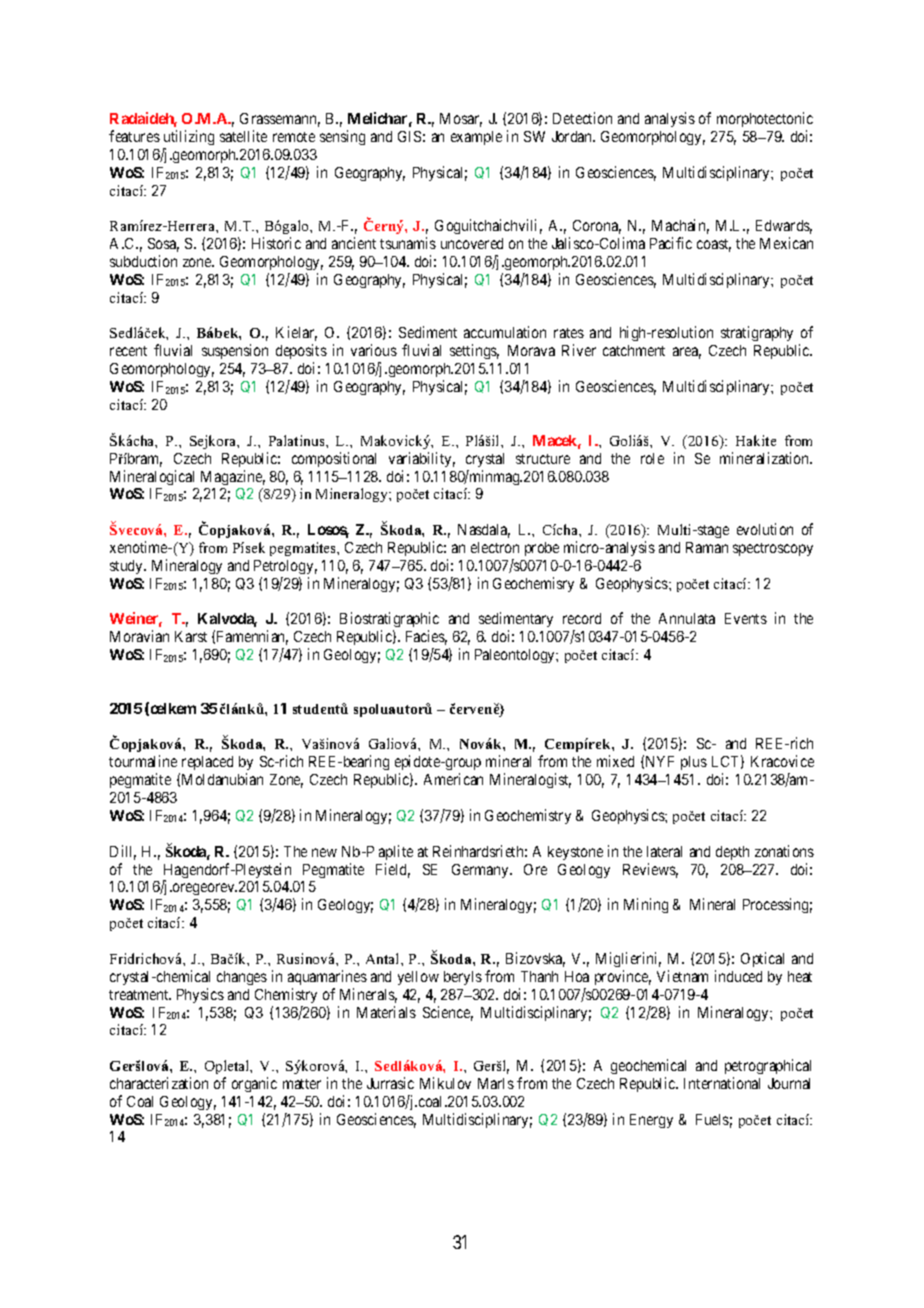 The width and height of the document is (924, 1308). What do you see at coordinates (390, 1083) in the document?
I see `Jurrasic` at bounding box center [390, 1083].
